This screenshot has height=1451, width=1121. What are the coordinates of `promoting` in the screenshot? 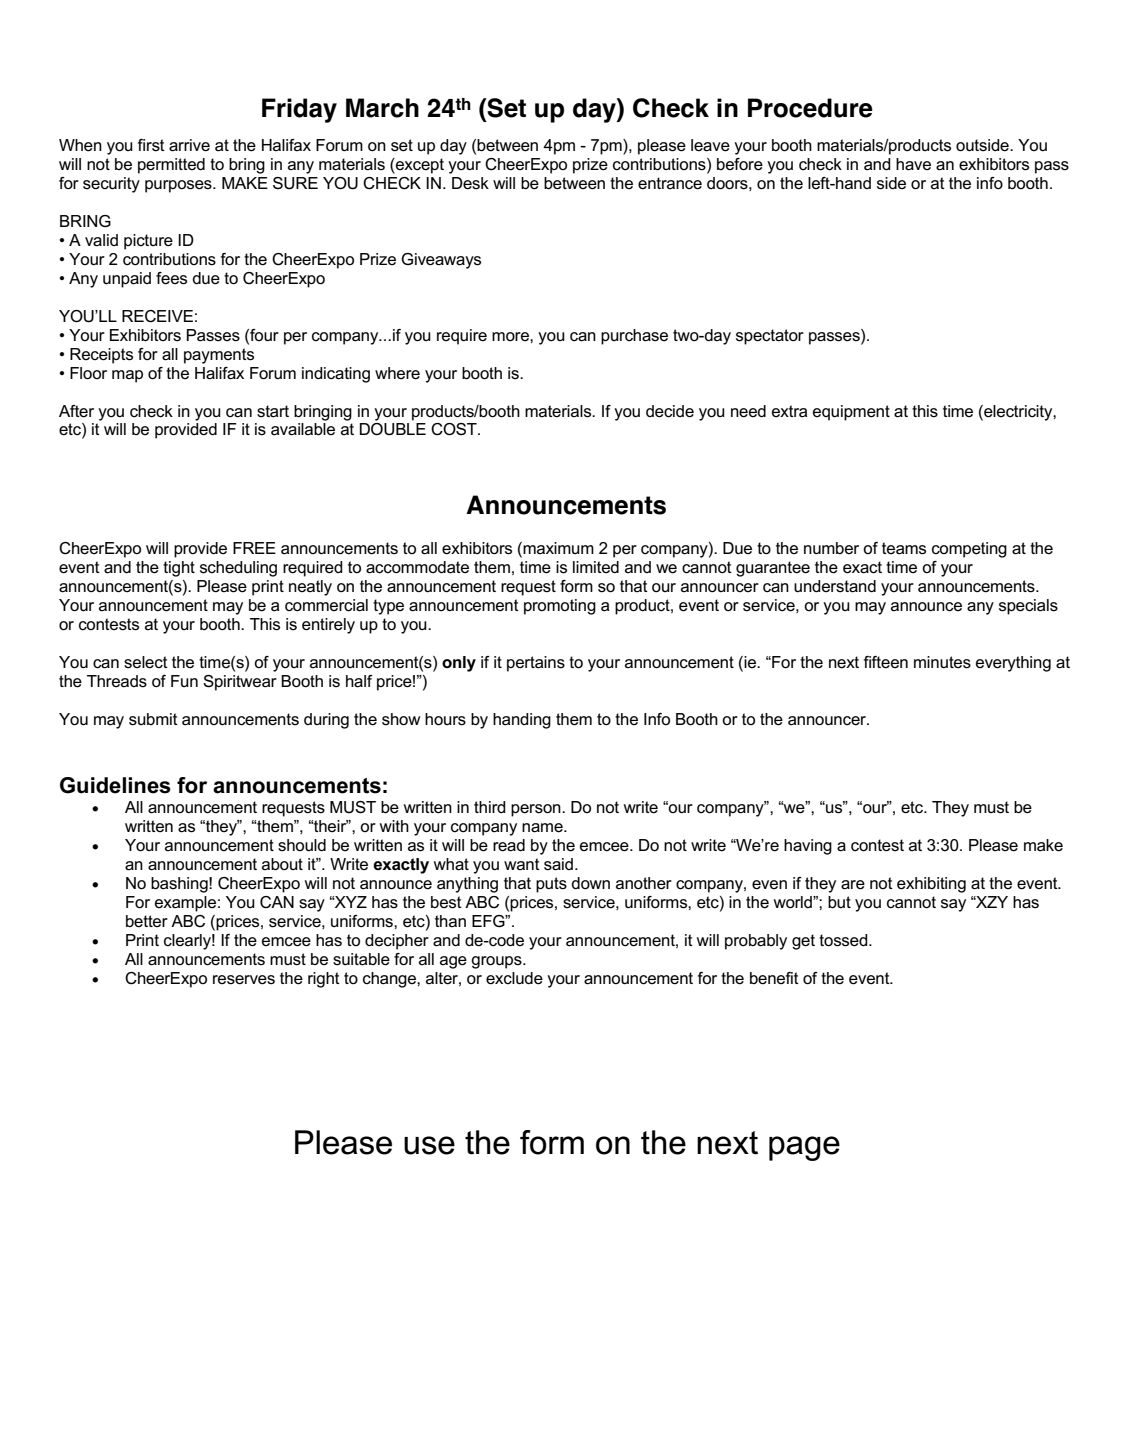 It's located at (560, 607).
